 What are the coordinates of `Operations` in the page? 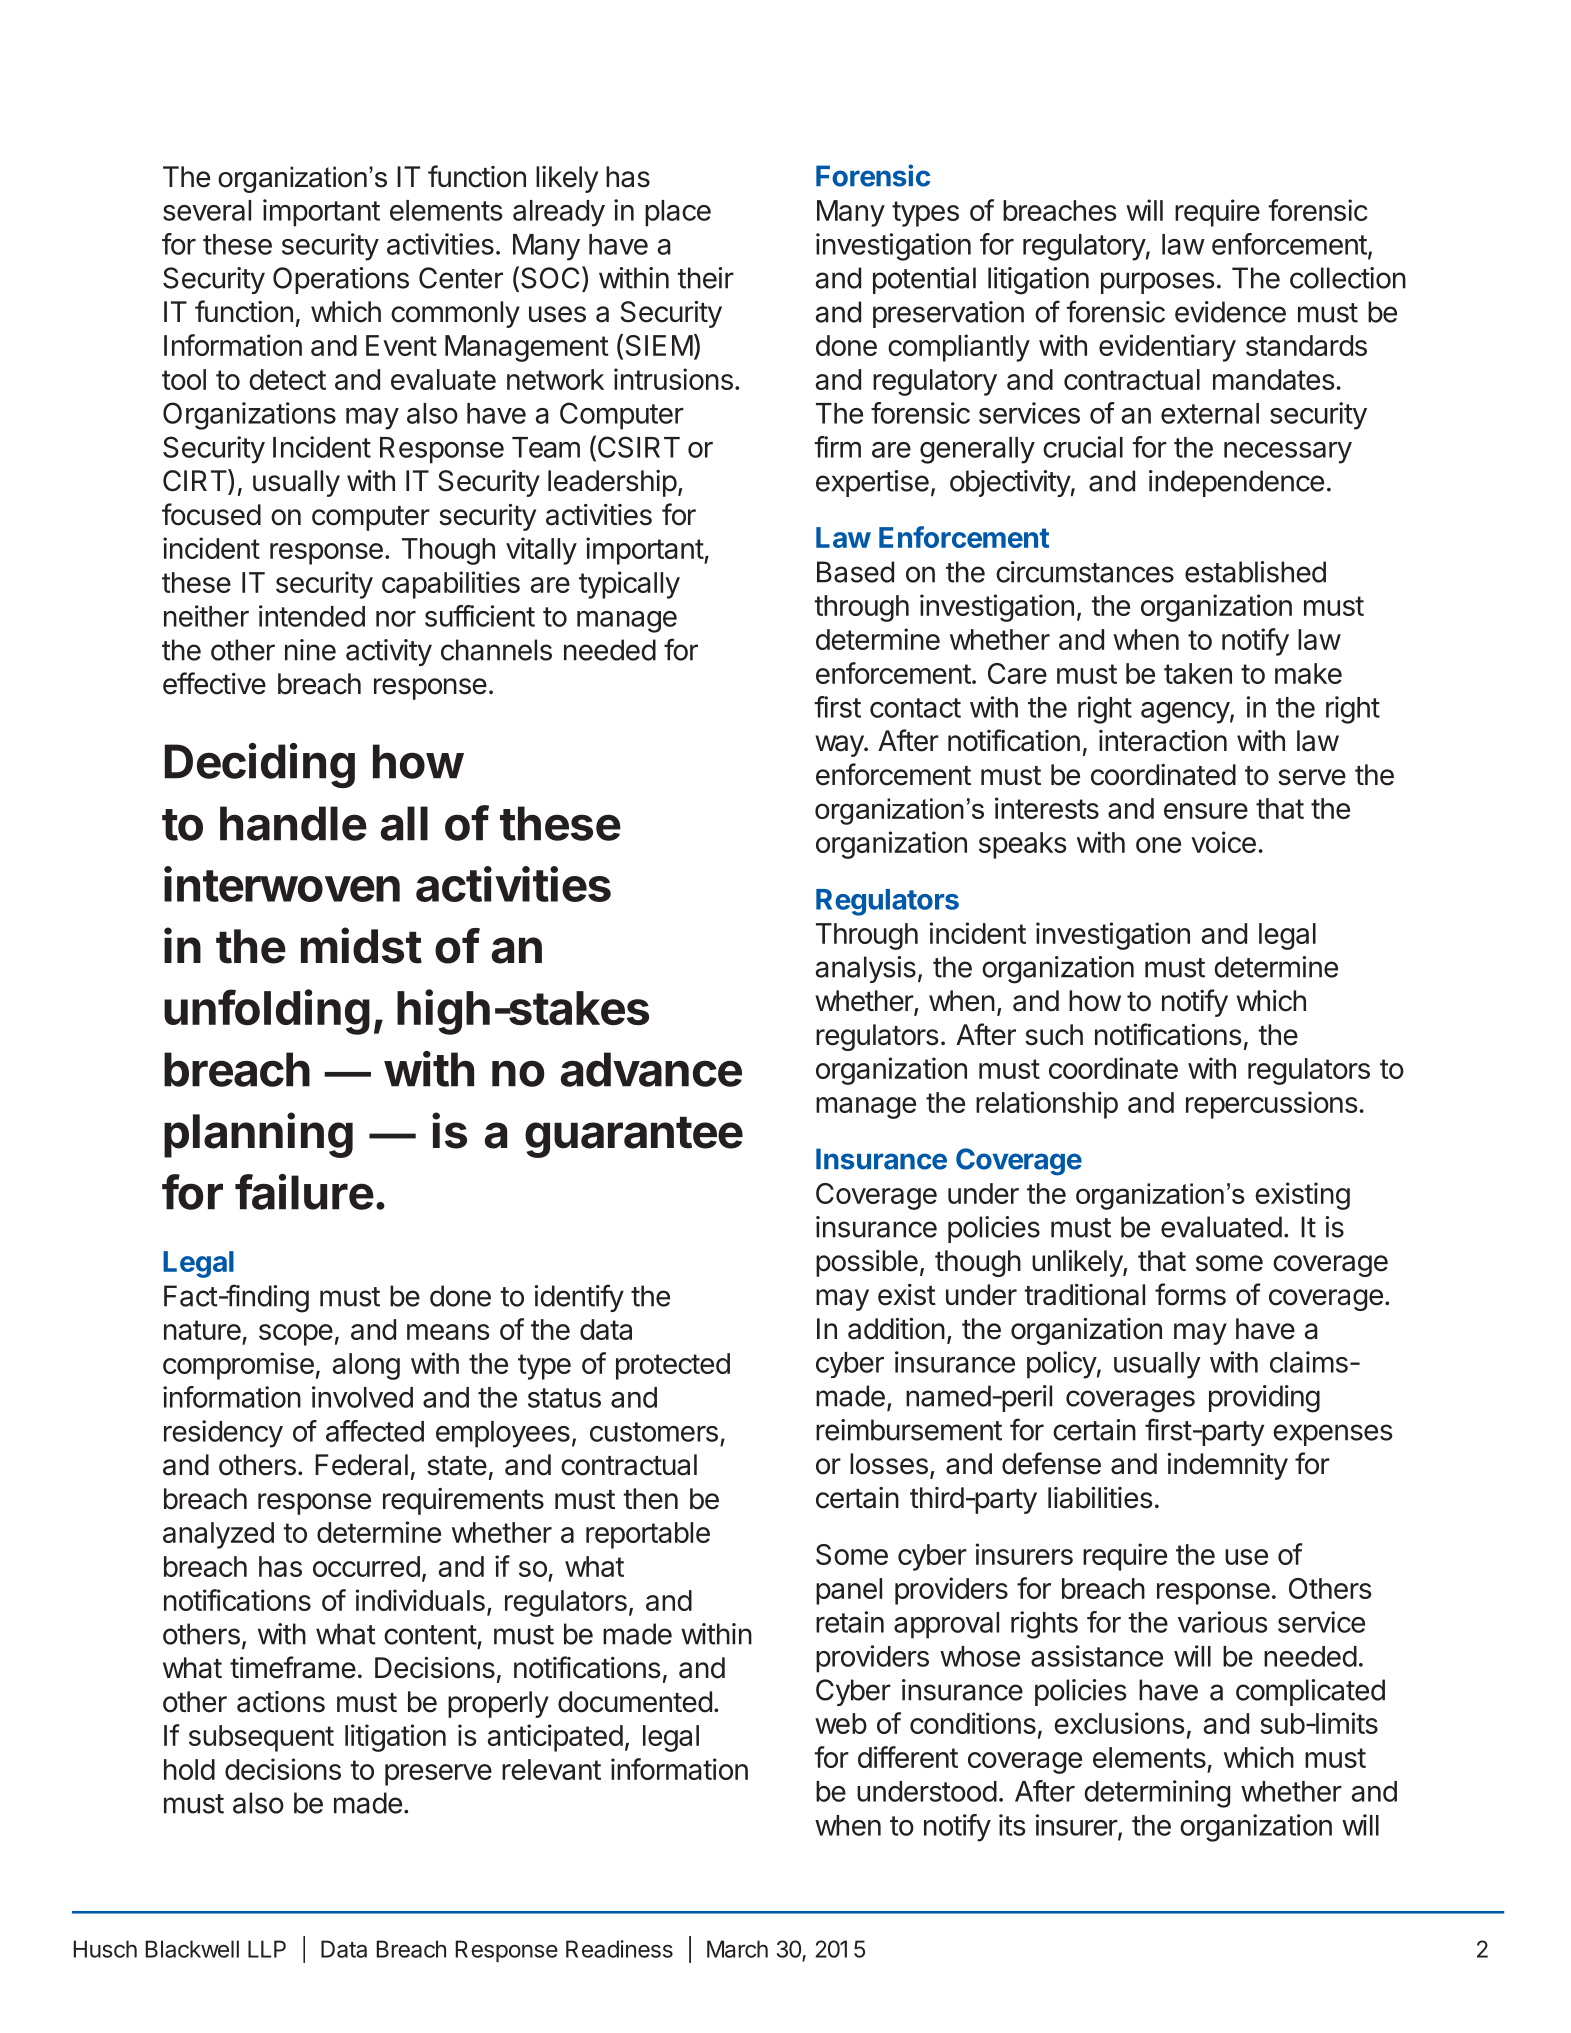 It's located at (341, 280).
